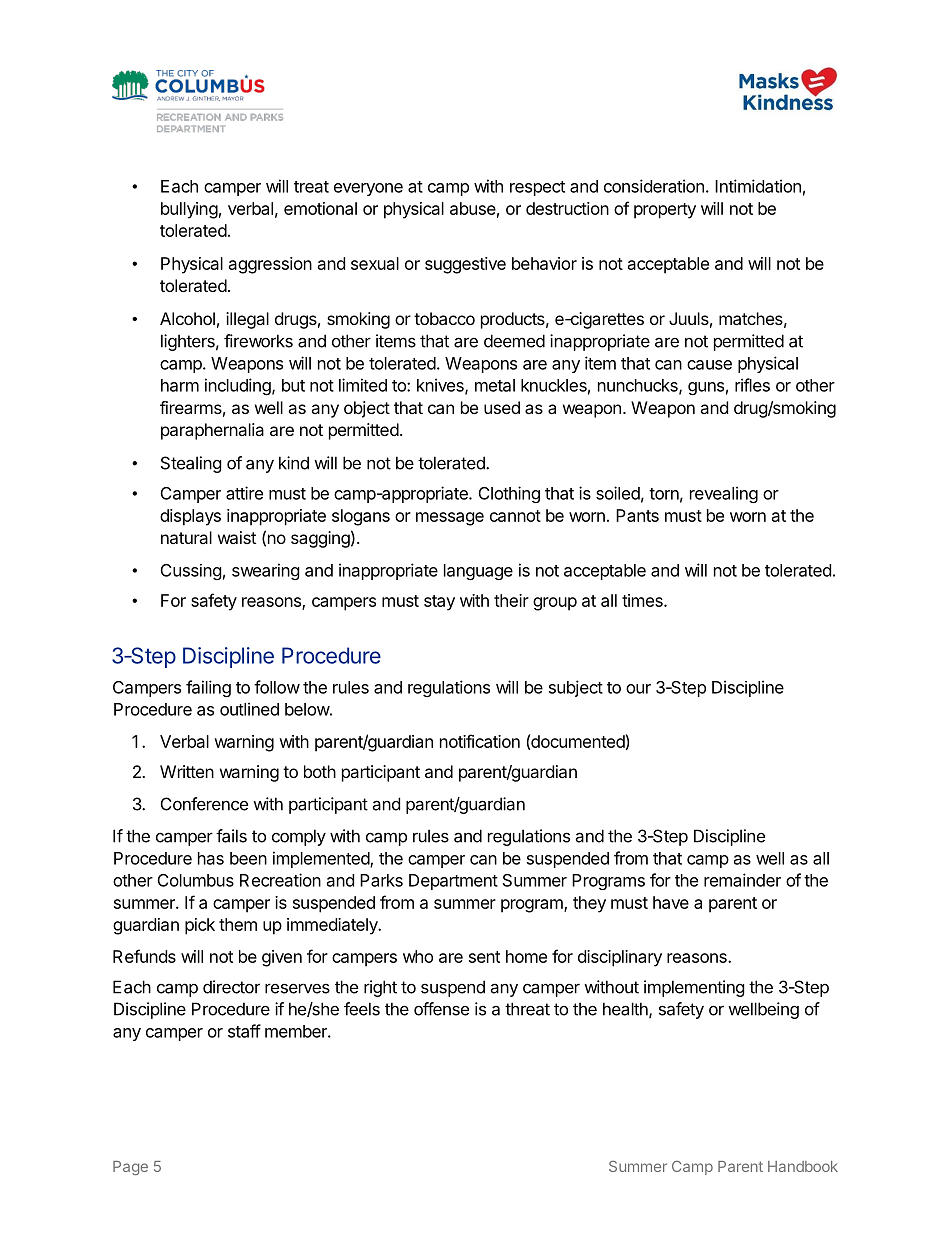 The width and height of the screenshot is (952, 1233). I want to click on offense, so click(441, 1009).
